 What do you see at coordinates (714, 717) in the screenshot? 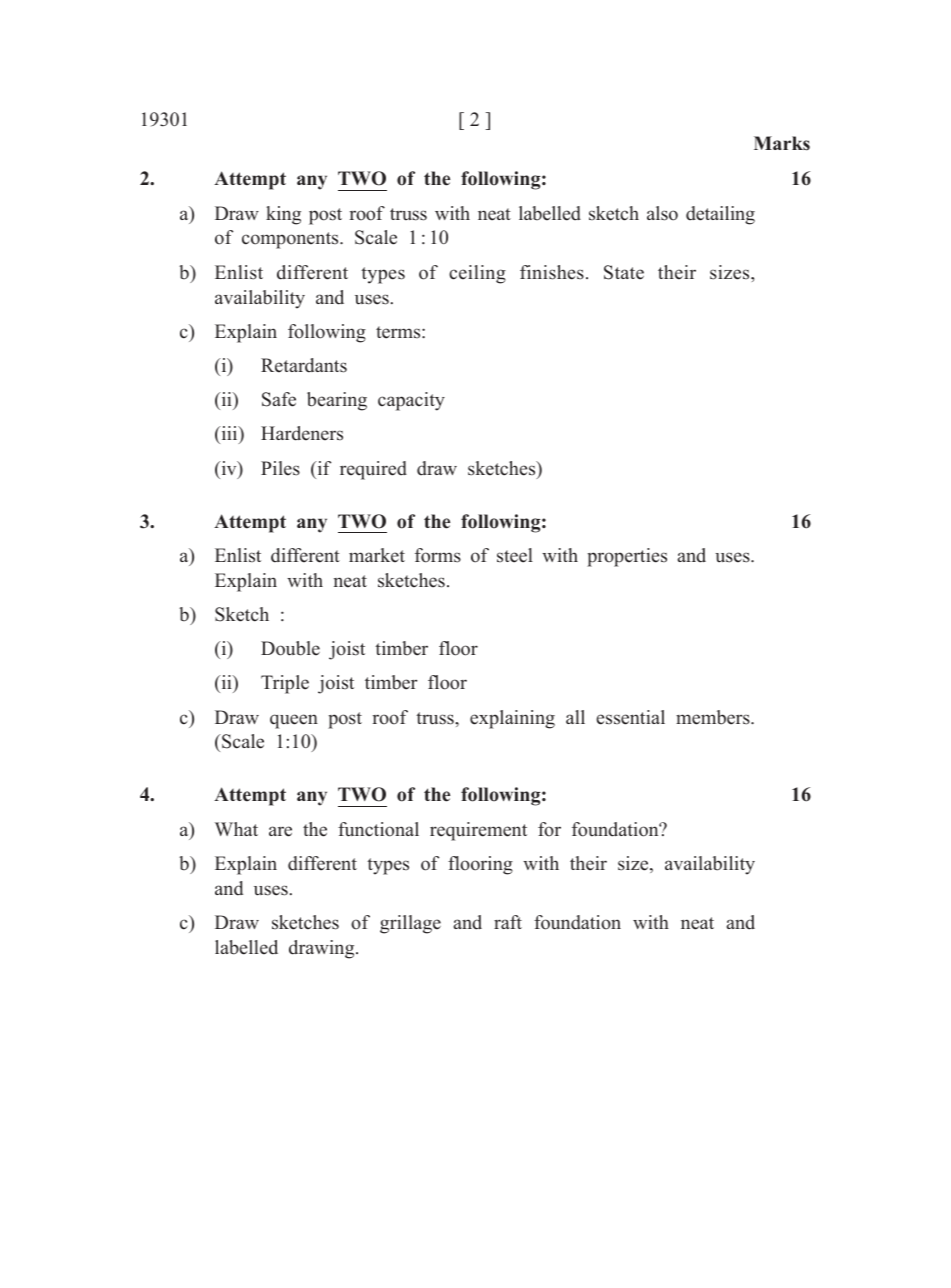
I see `members` at bounding box center [714, 717].
